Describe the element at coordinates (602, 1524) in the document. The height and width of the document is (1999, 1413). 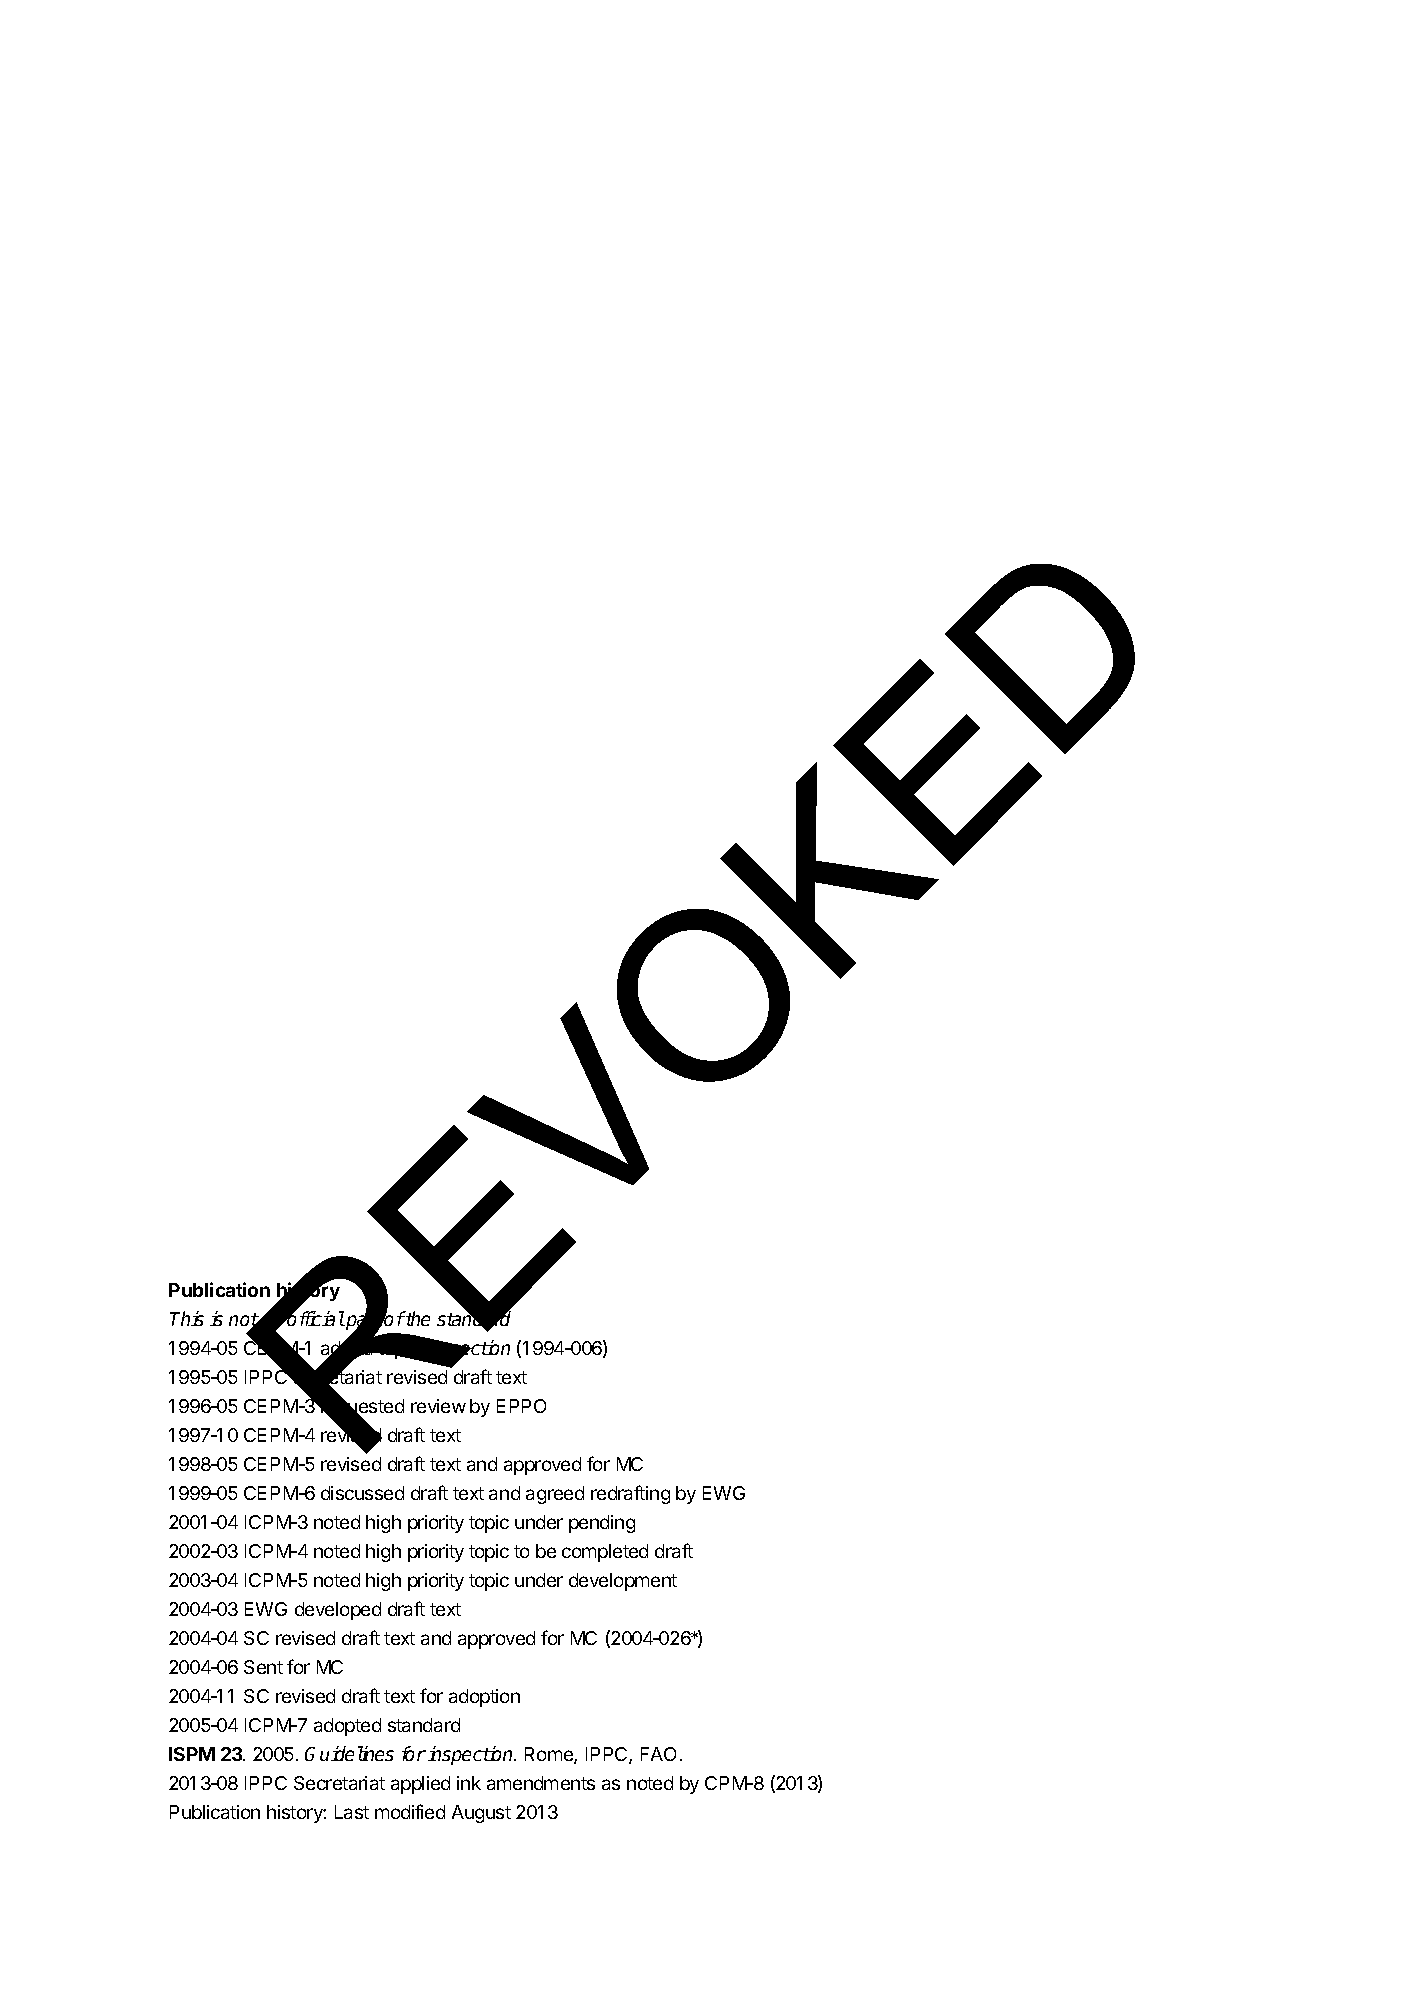
I see `pending` at that location.
